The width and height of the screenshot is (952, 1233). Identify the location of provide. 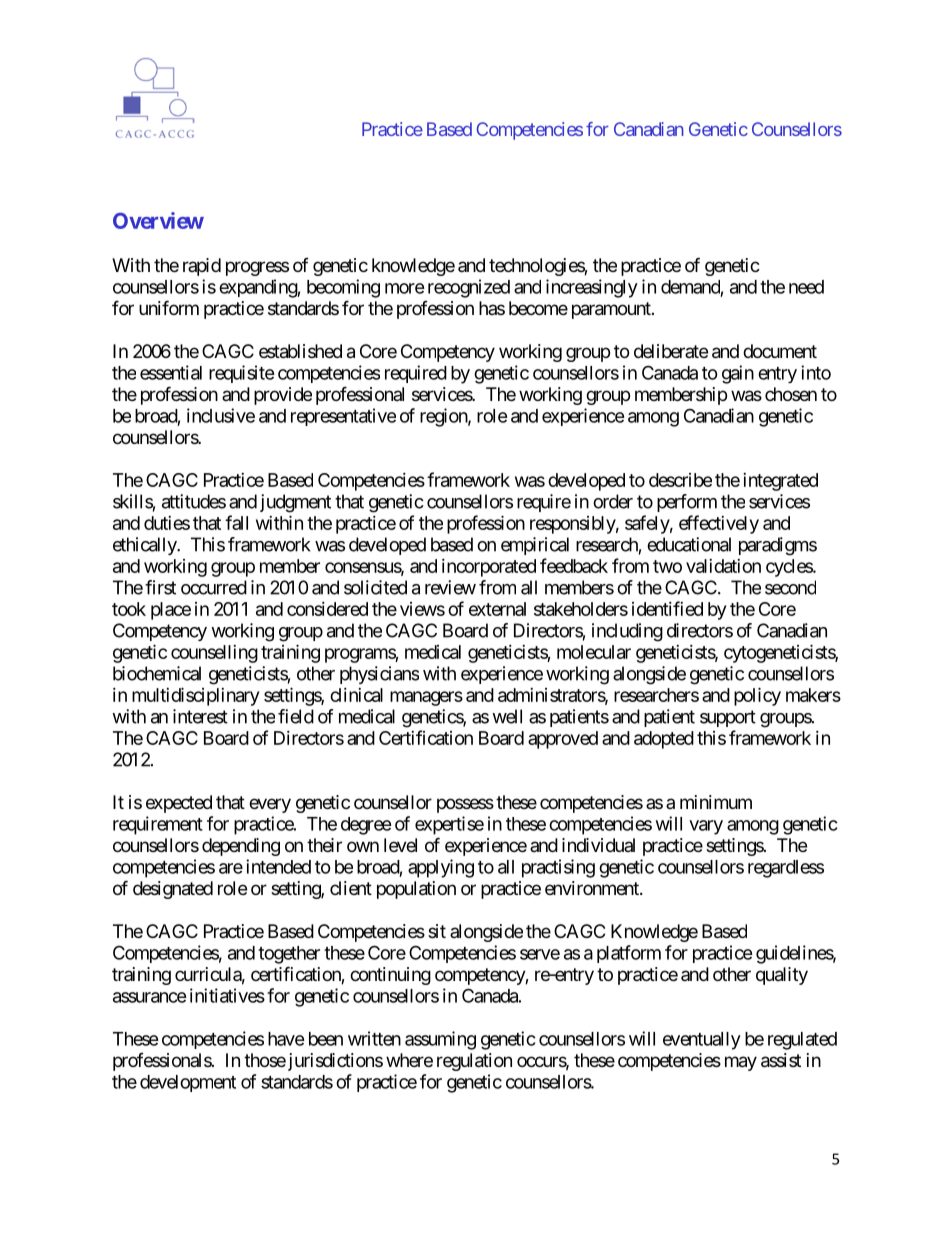
(283, 396).
